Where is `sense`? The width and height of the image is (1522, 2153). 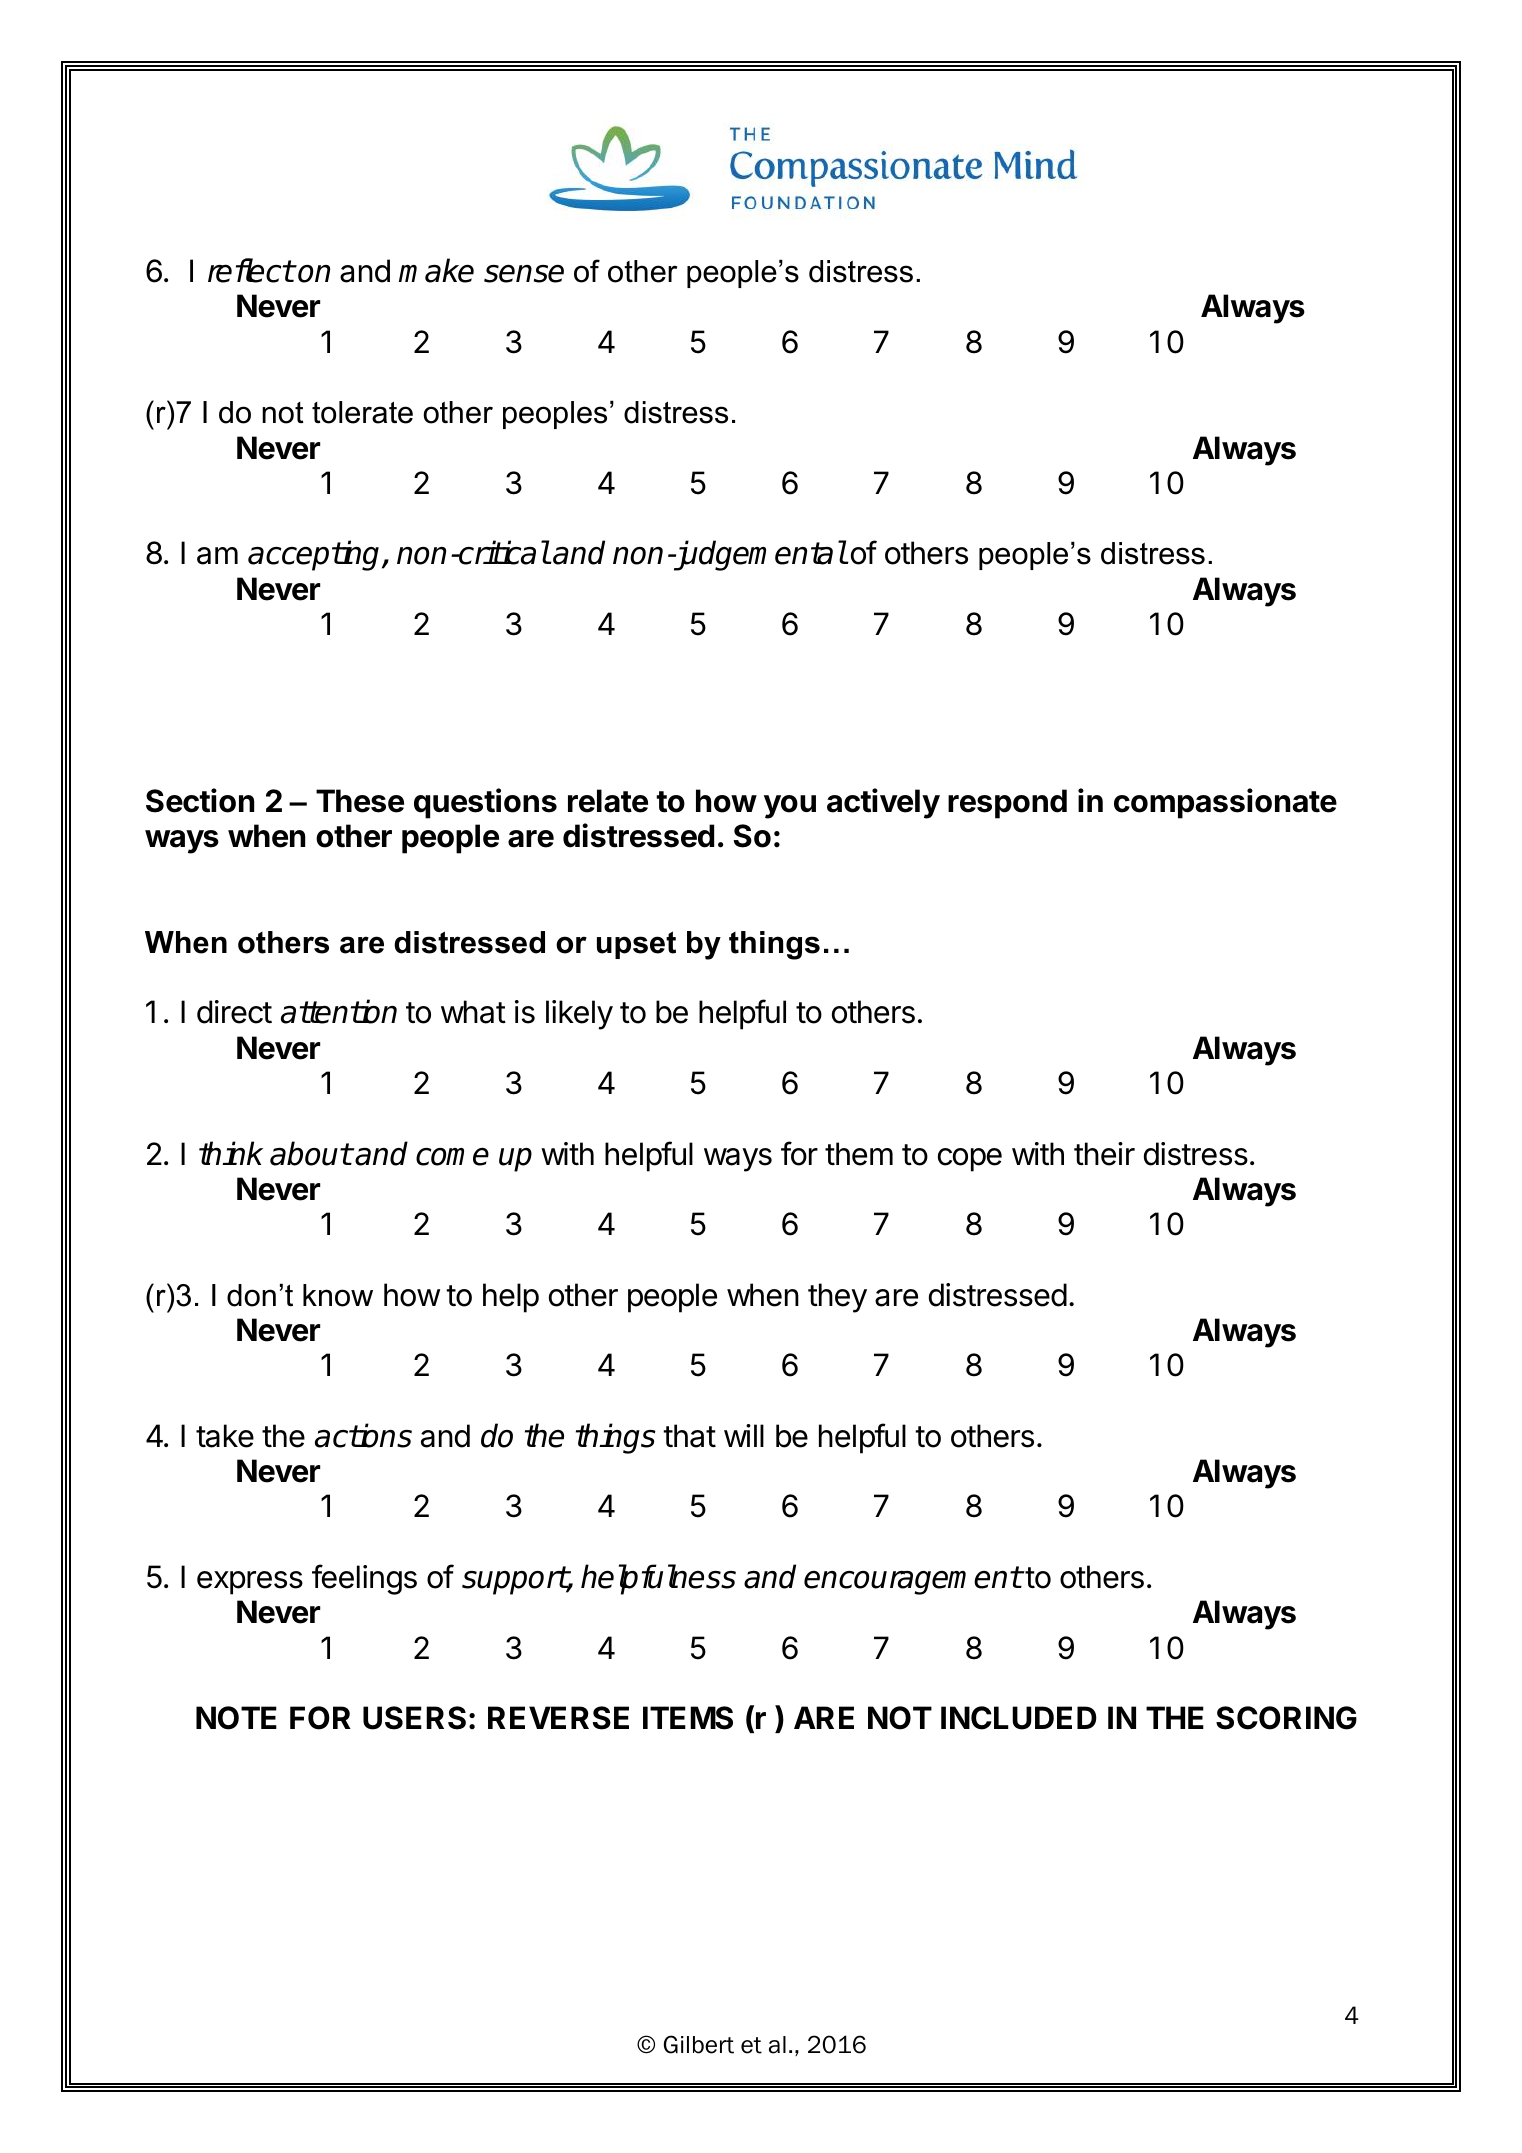
sense is located at coordinates (524, 273).
